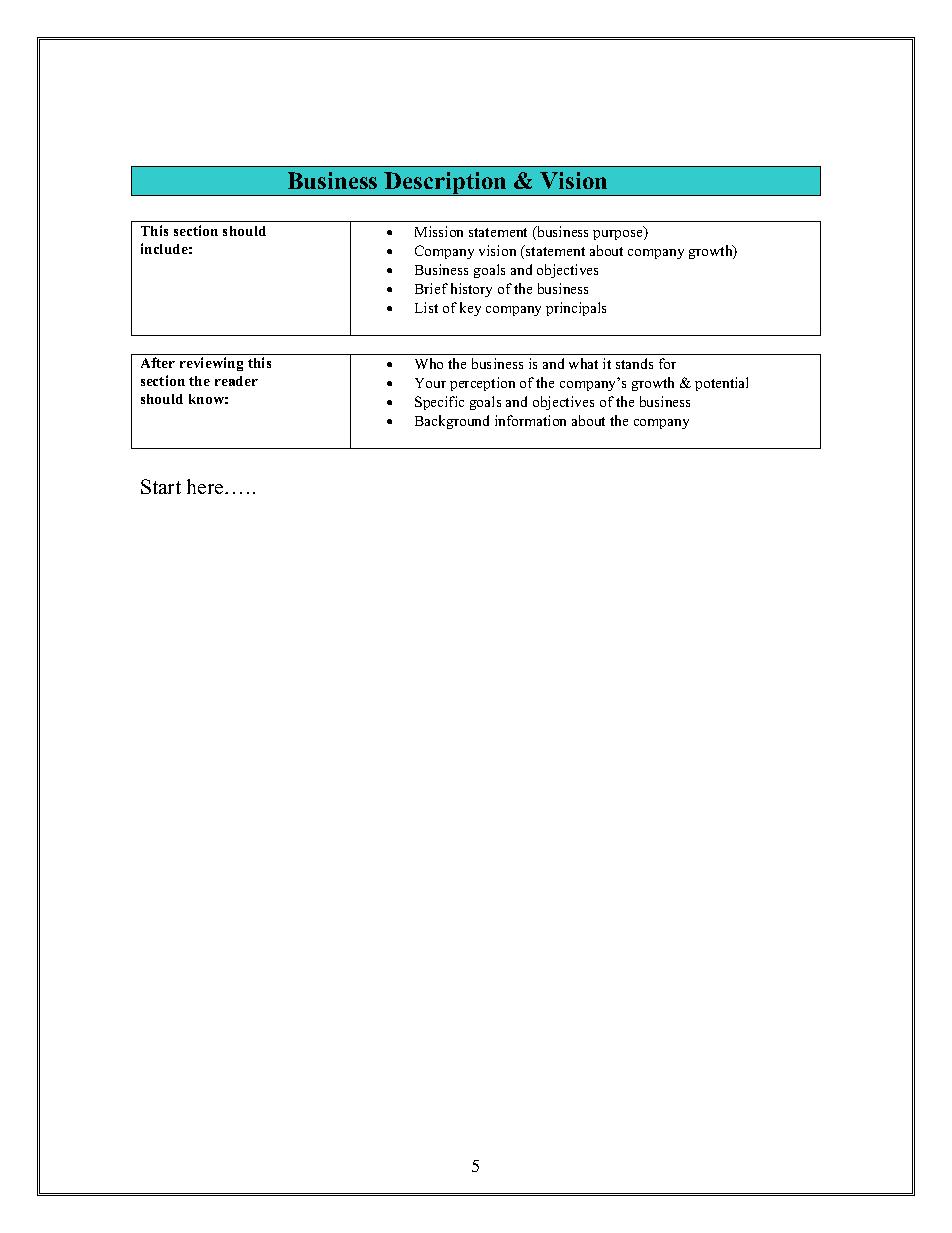 The height and width of the page is (1233, 952). I want to click on principals, so click(576, 309).
